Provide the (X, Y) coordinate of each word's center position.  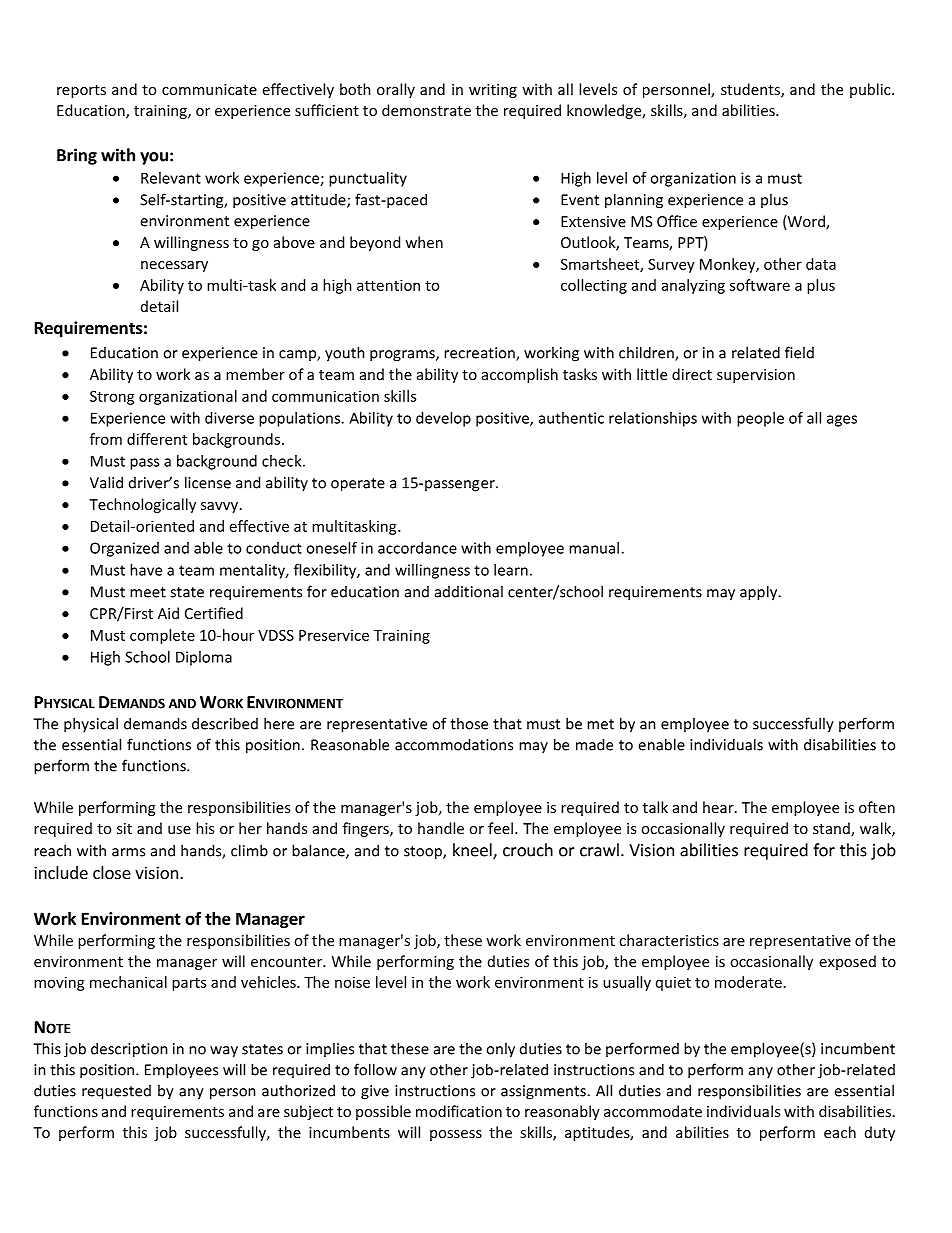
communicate (209, 89)
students (751, 90)
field (799, 352)
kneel (473, 851)
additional (469, 591)
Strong (112, 398)
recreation (480, 354)
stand (832, 829)
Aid (168, 613)
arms (128, 852)
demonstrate (426, 110)
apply (760, 593)
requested (116, 1092)
